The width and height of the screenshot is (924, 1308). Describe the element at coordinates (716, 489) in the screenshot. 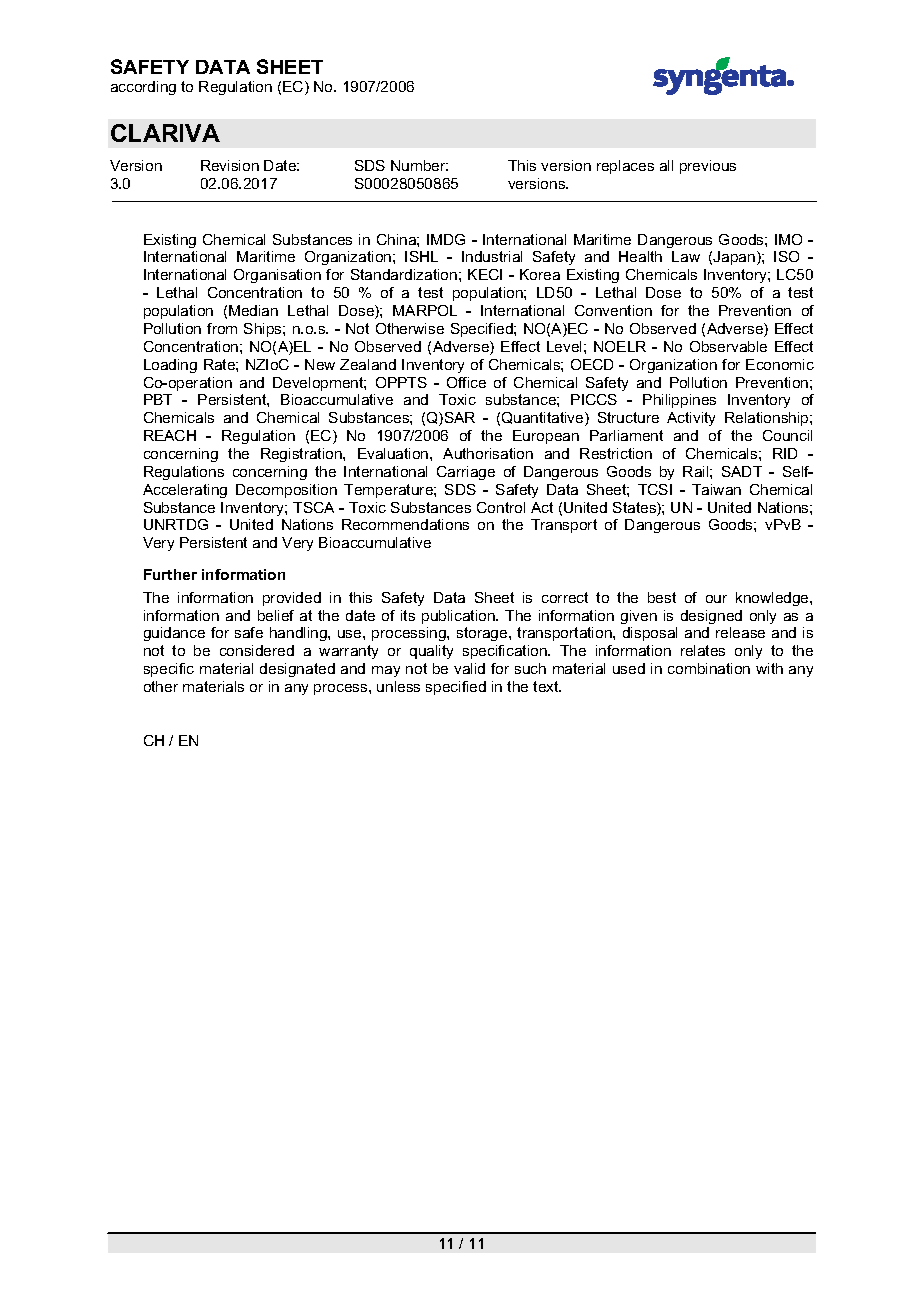

I see `Taiwan` at that location.
